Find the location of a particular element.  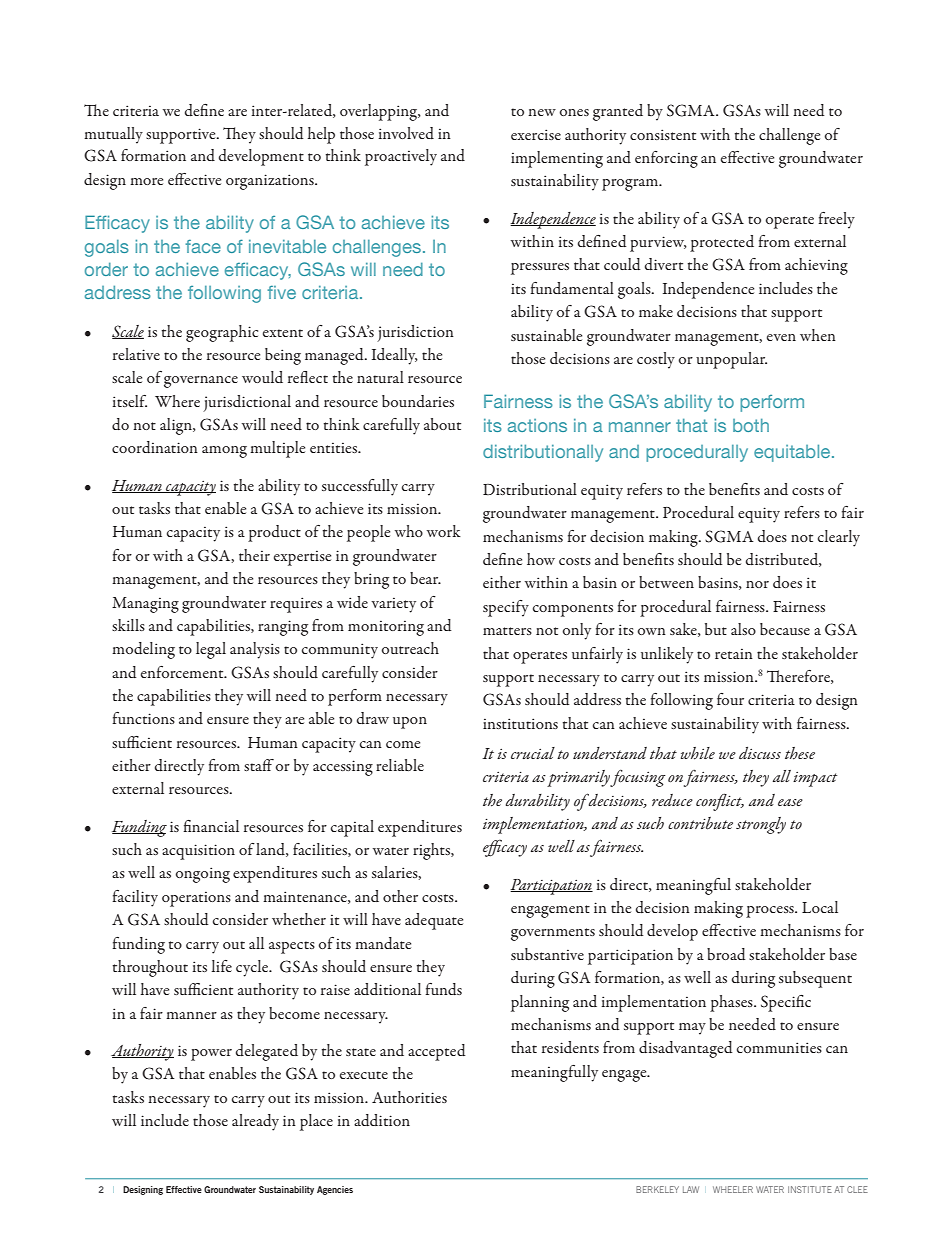

crucial is located at coordinates (533, 753).
